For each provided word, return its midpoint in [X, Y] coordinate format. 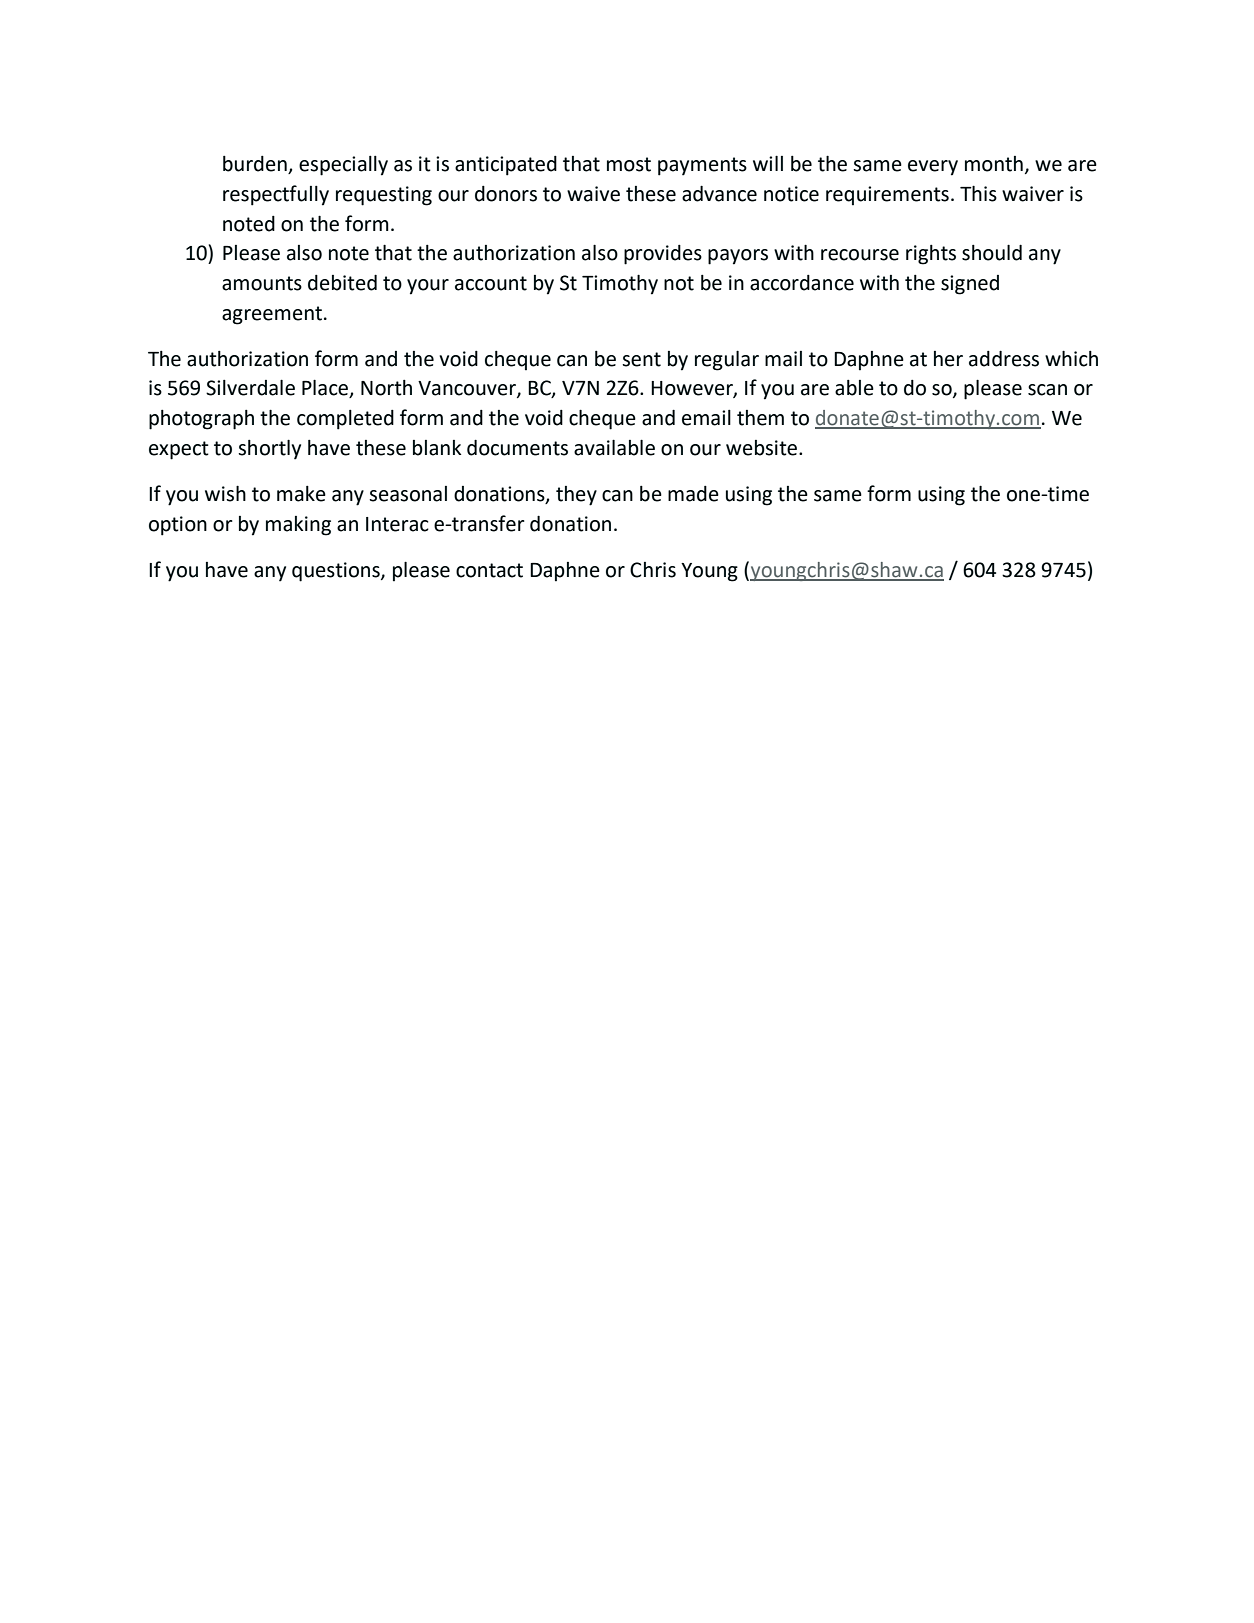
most [629, 164]
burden [256, 165]
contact [489, 570]
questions [337, 572]
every [933, 168]
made [693, 494]
